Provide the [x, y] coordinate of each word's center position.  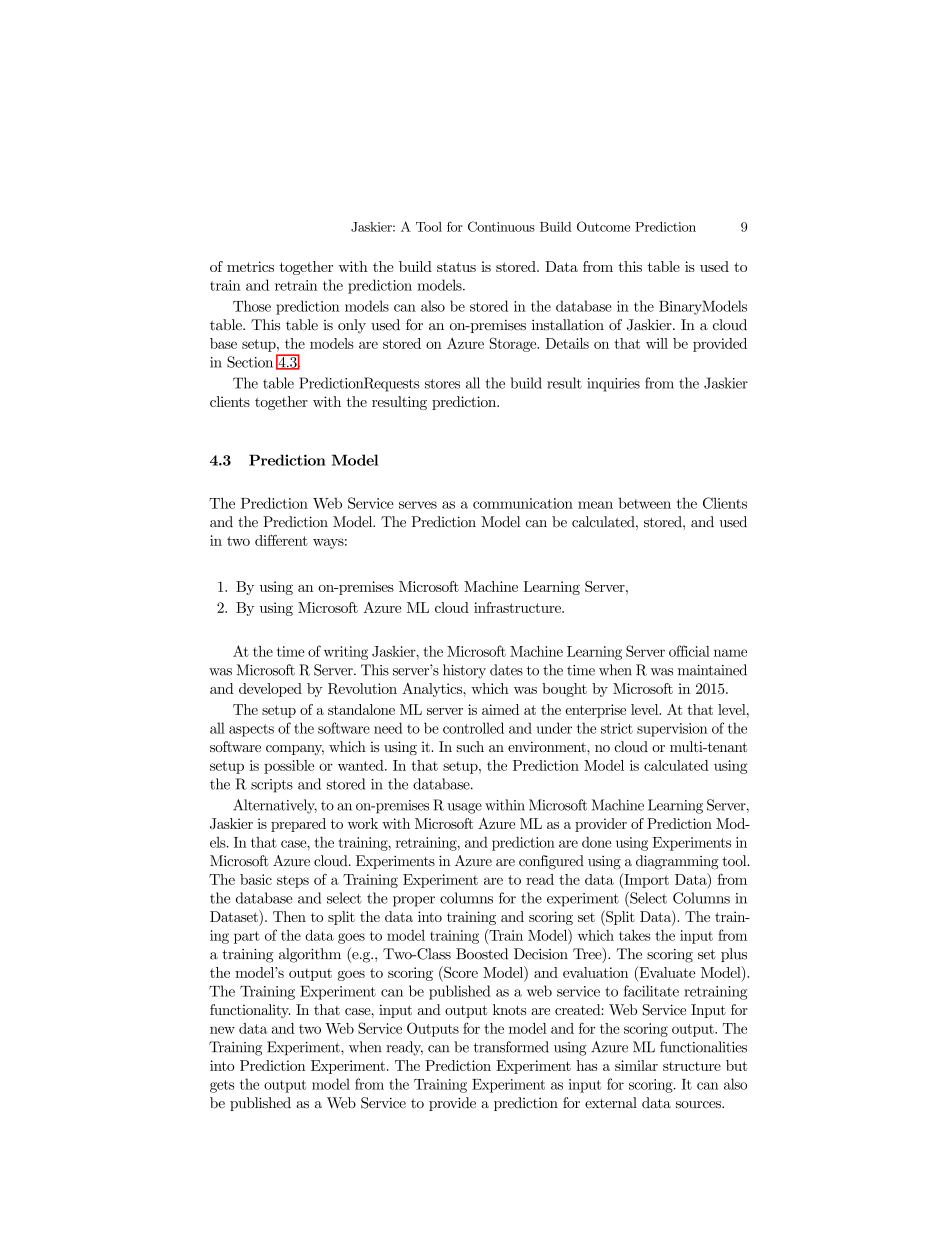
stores [442, 384]
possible [289, 767]
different [281, 540]
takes [635, 935]
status [456, 267]
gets [222, 1086]
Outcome [603, 226]
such [470, 746]
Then [289, 916]
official [689, 651]
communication [523, 503]
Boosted [482, 954]
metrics [250, 266]
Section [250, 362]
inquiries [613, 385]
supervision [672, 730]
